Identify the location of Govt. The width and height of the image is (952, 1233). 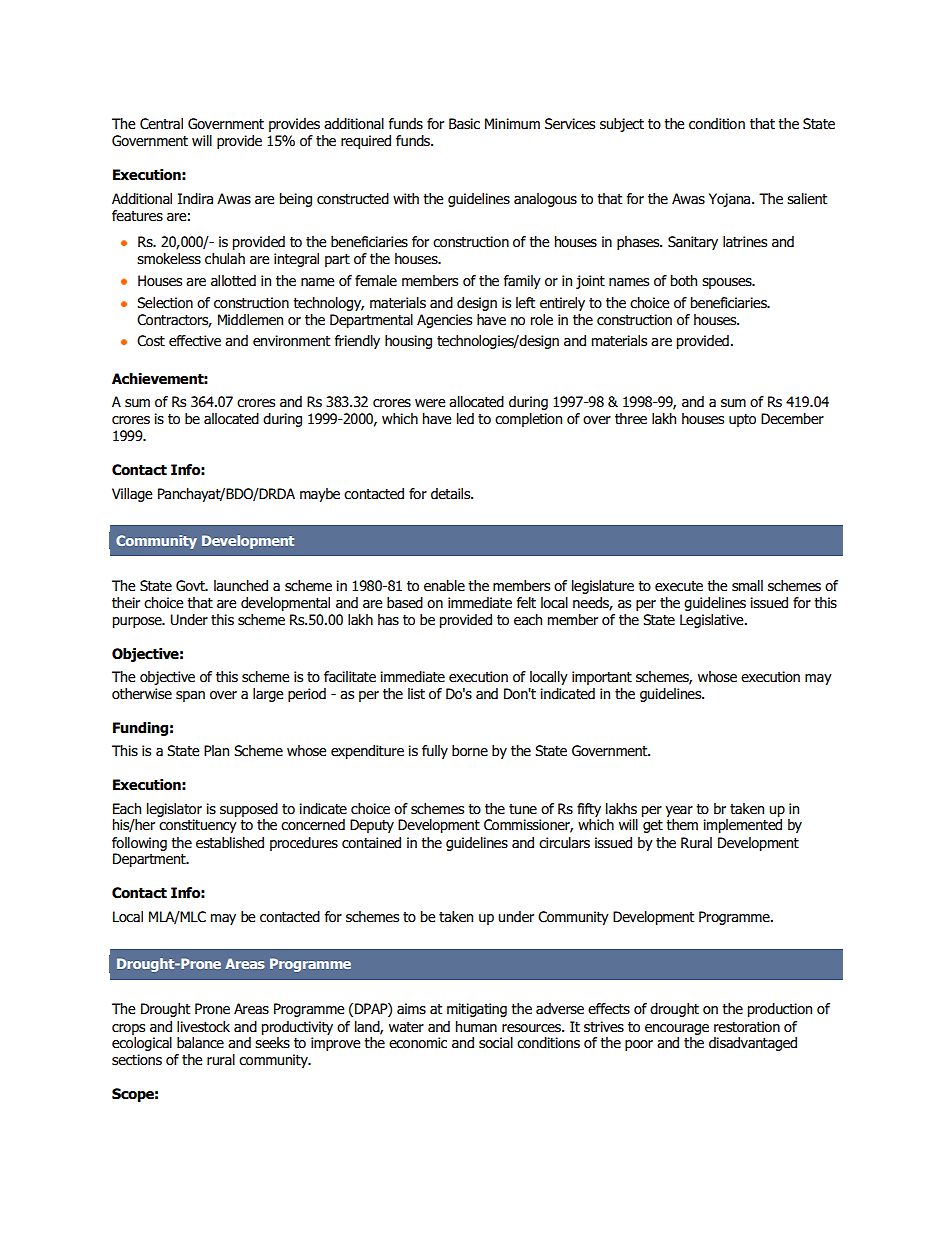
(191, 586).
